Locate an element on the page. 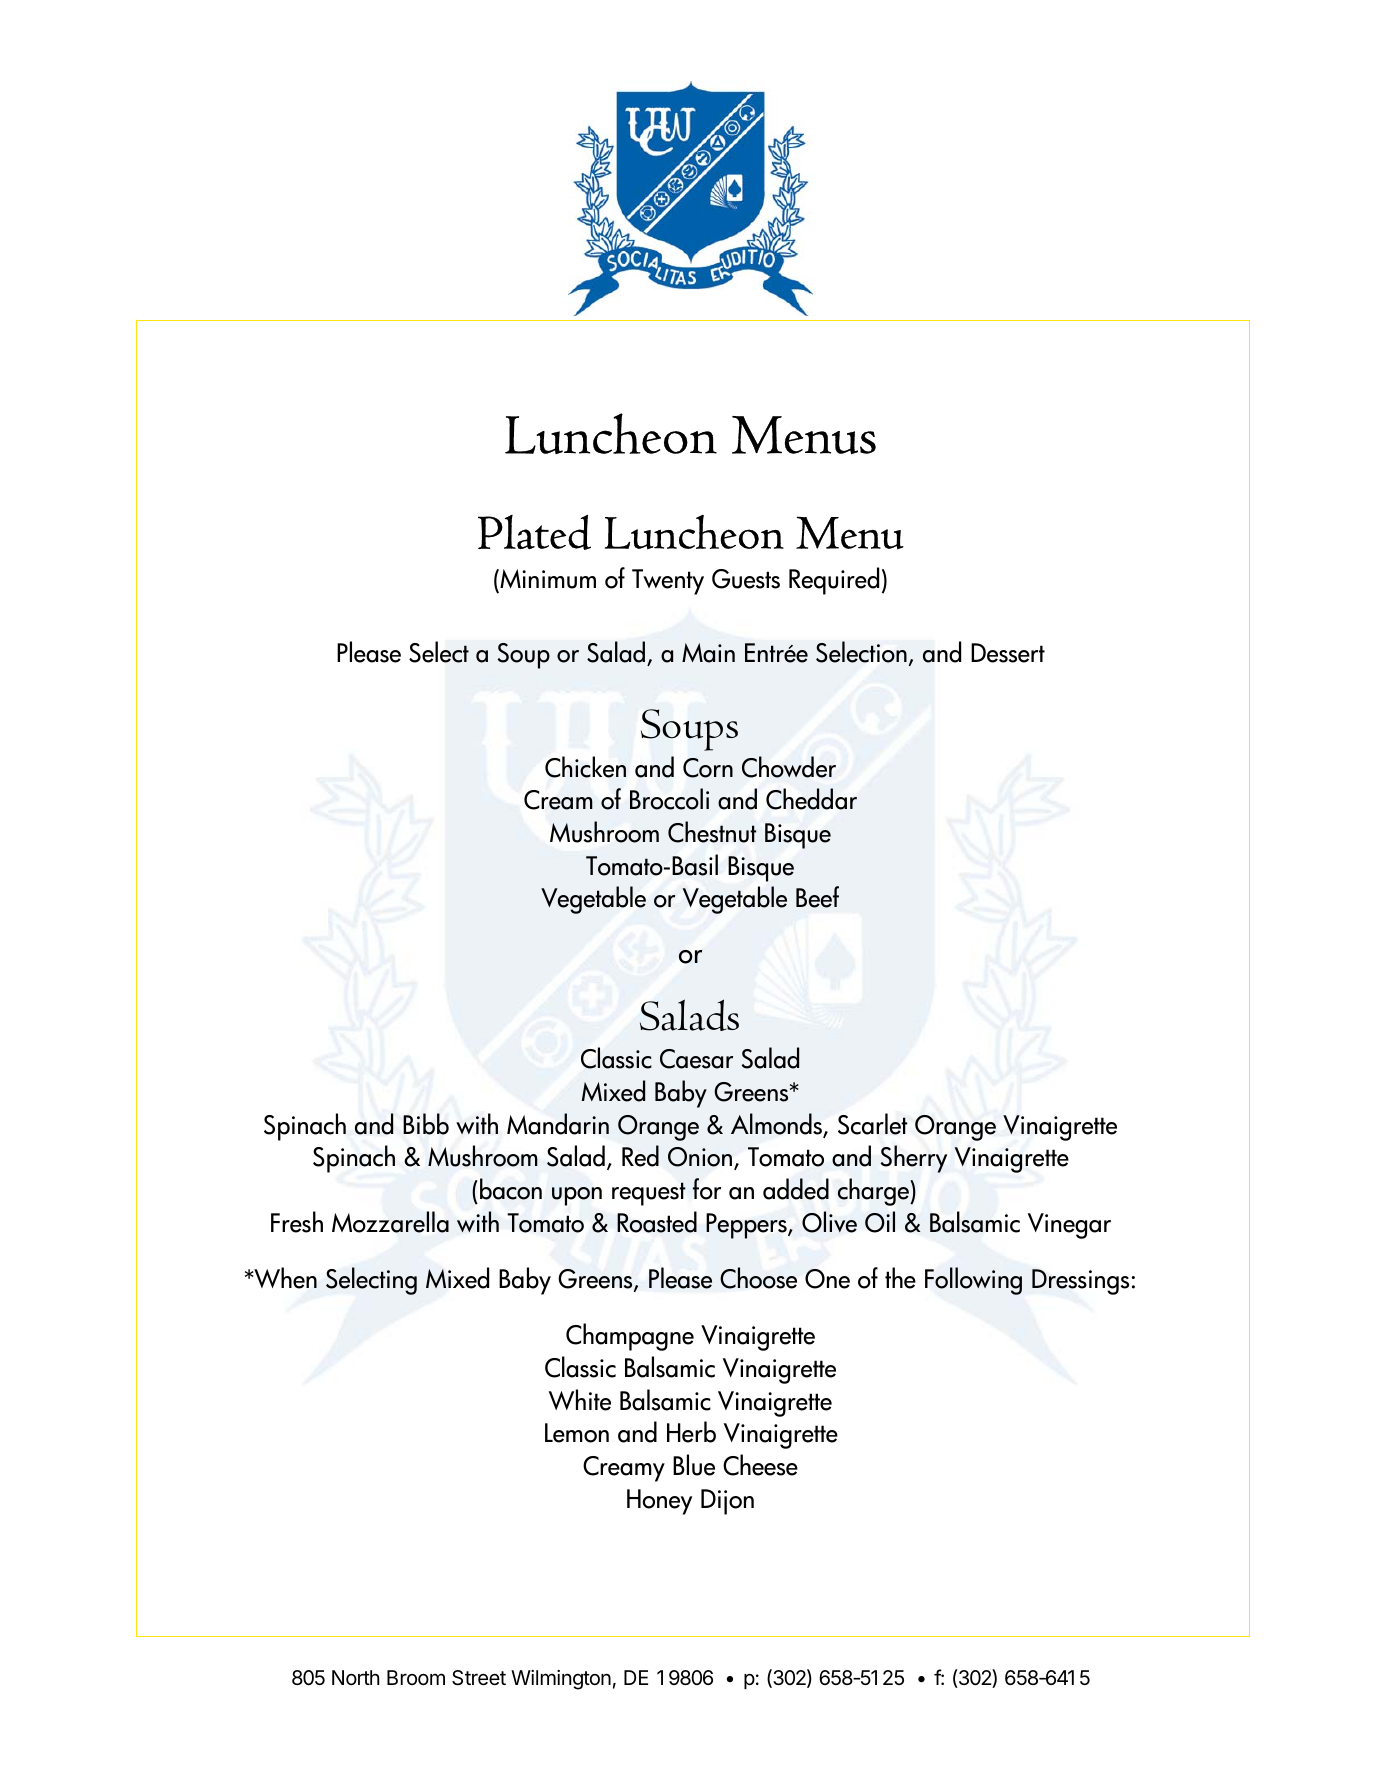  Following is located at coordinates (973, 1281).
